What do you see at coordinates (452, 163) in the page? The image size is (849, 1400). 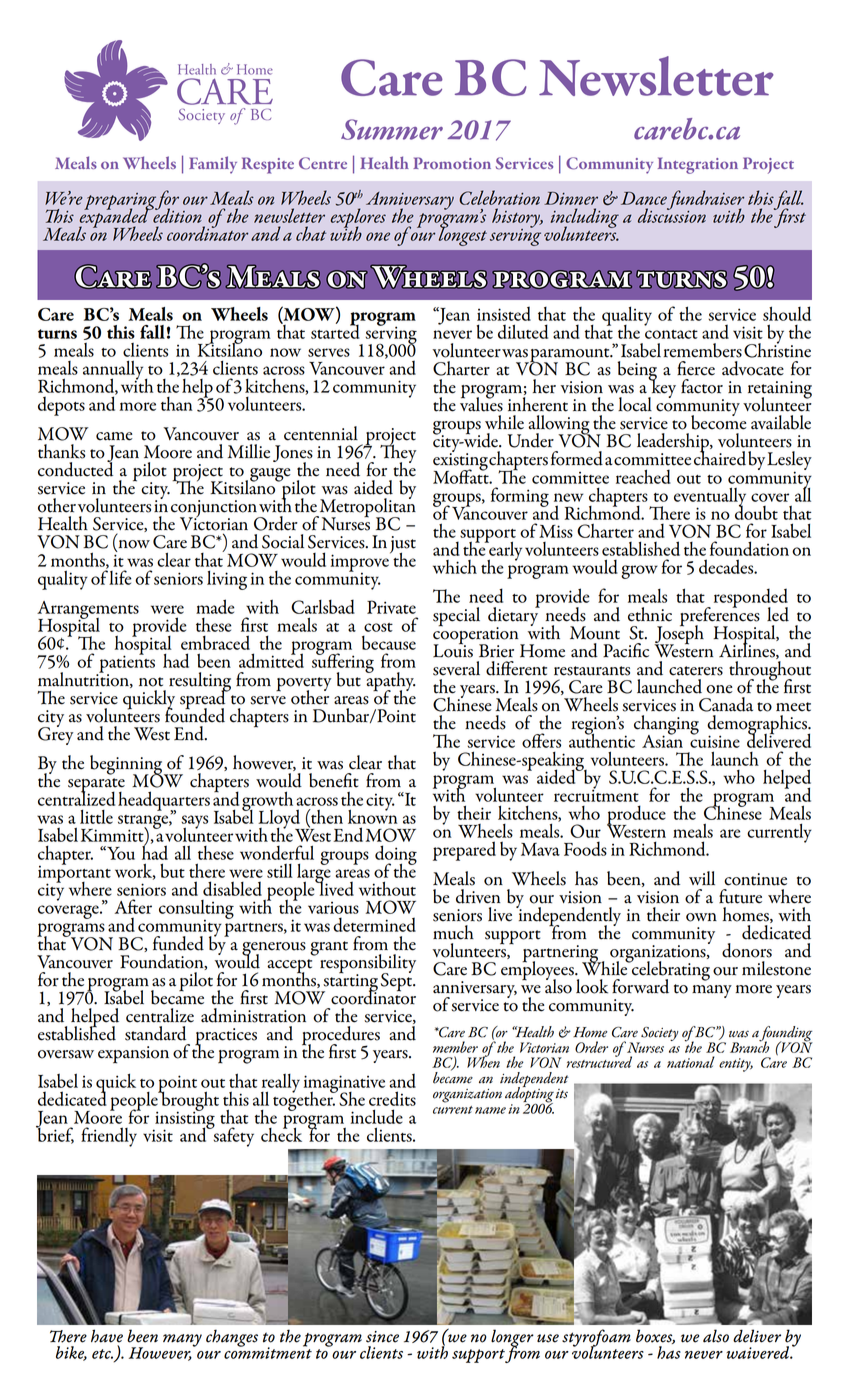 I see `Promotion` at bounding box center [452, 163].
